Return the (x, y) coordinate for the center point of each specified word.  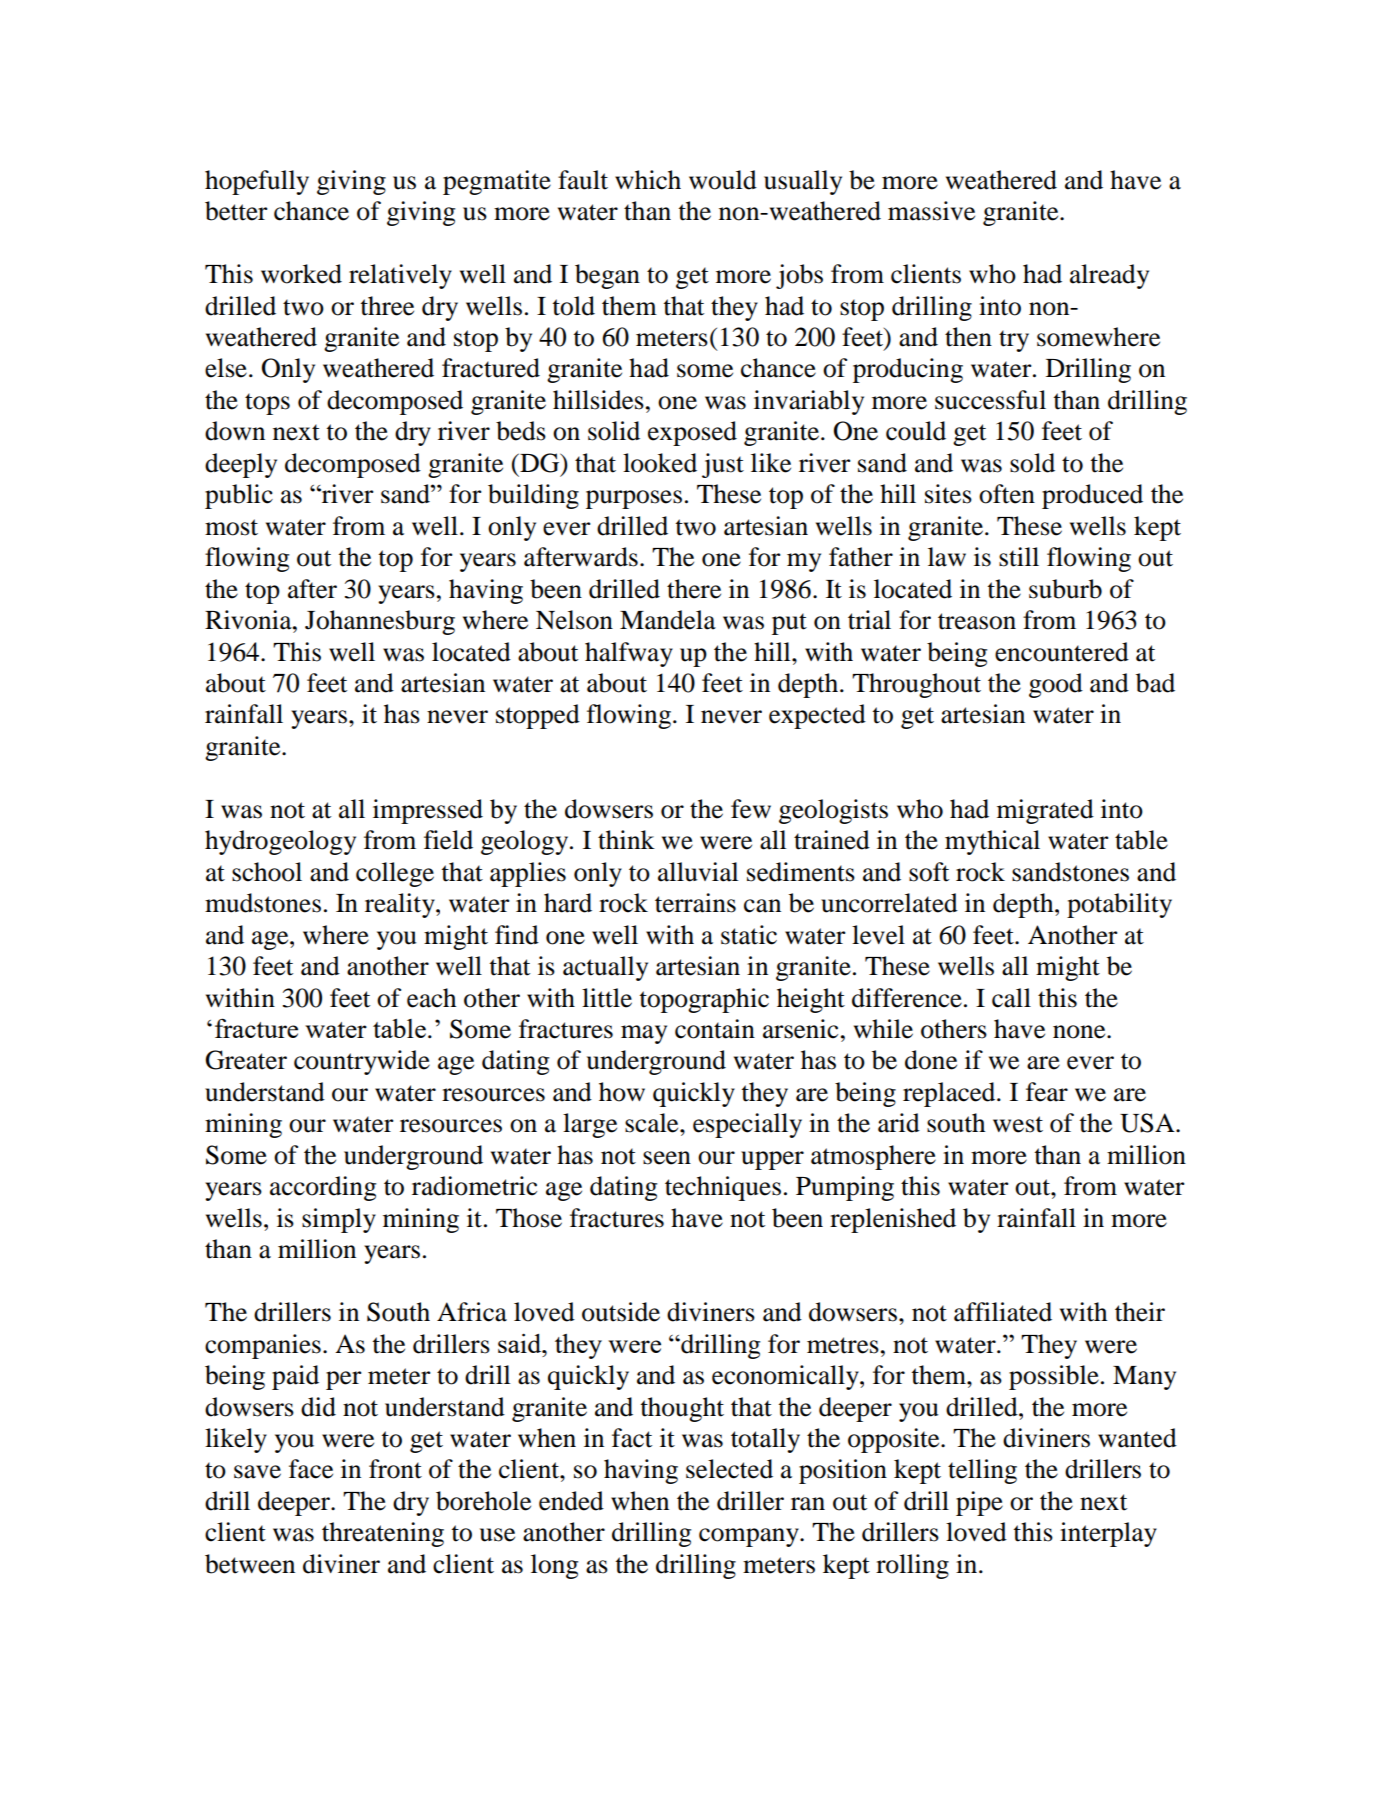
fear (1047, 1092)
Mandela (668, 620)
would (723, 180)
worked (301, 274)
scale (653, 1123)
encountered (1062, 652)
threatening (383, 1534)
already (1109, 276)
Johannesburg (380, 622)
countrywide (362, 1062)
